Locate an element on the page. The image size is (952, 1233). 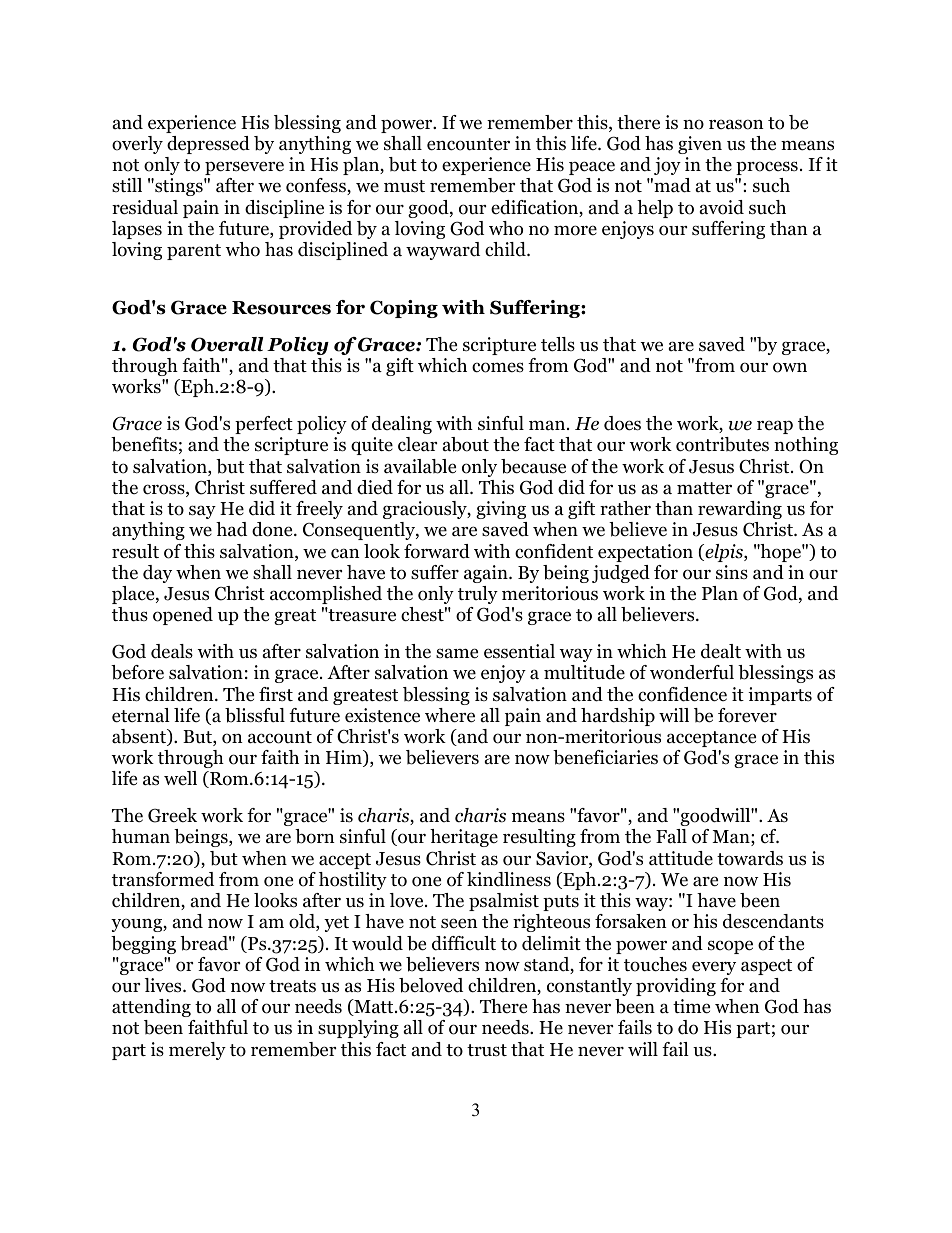
depressed is located at coordinates (208, 145).
